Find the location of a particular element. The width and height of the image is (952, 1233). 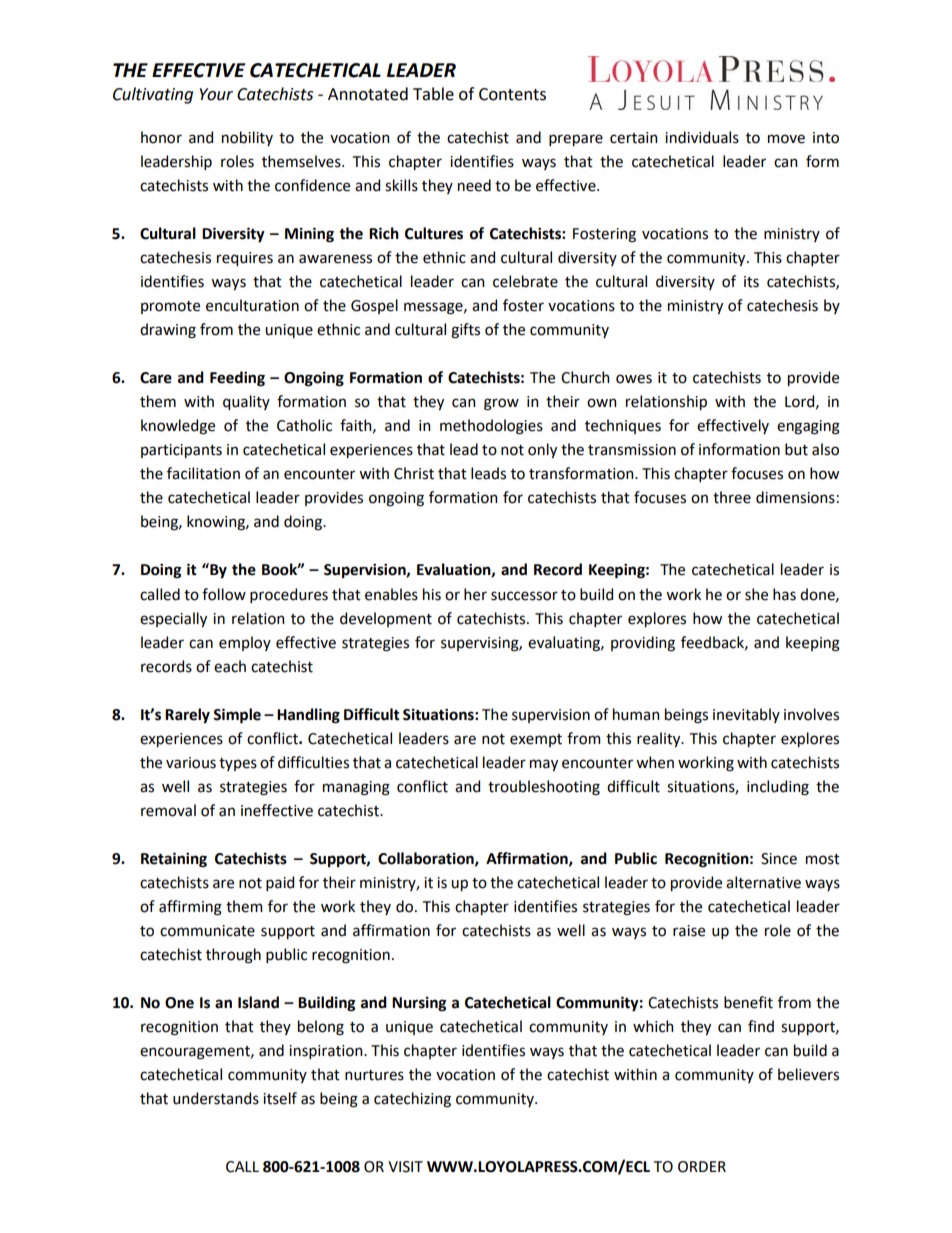

understands is located at coordinates (216, 1098).
